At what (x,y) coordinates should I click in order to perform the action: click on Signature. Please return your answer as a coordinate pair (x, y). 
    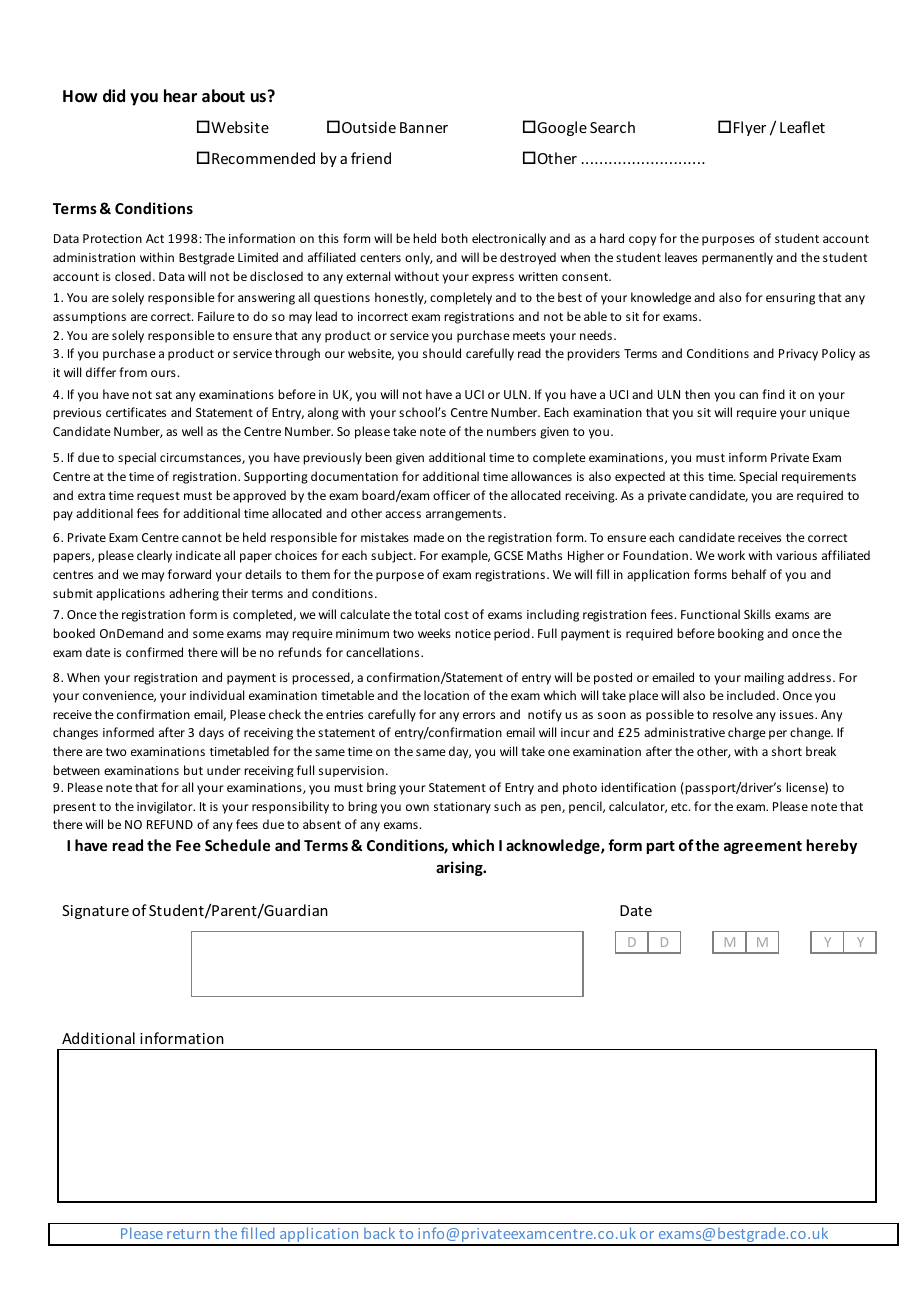
    Looking at the image, I should click on (95, 912).
